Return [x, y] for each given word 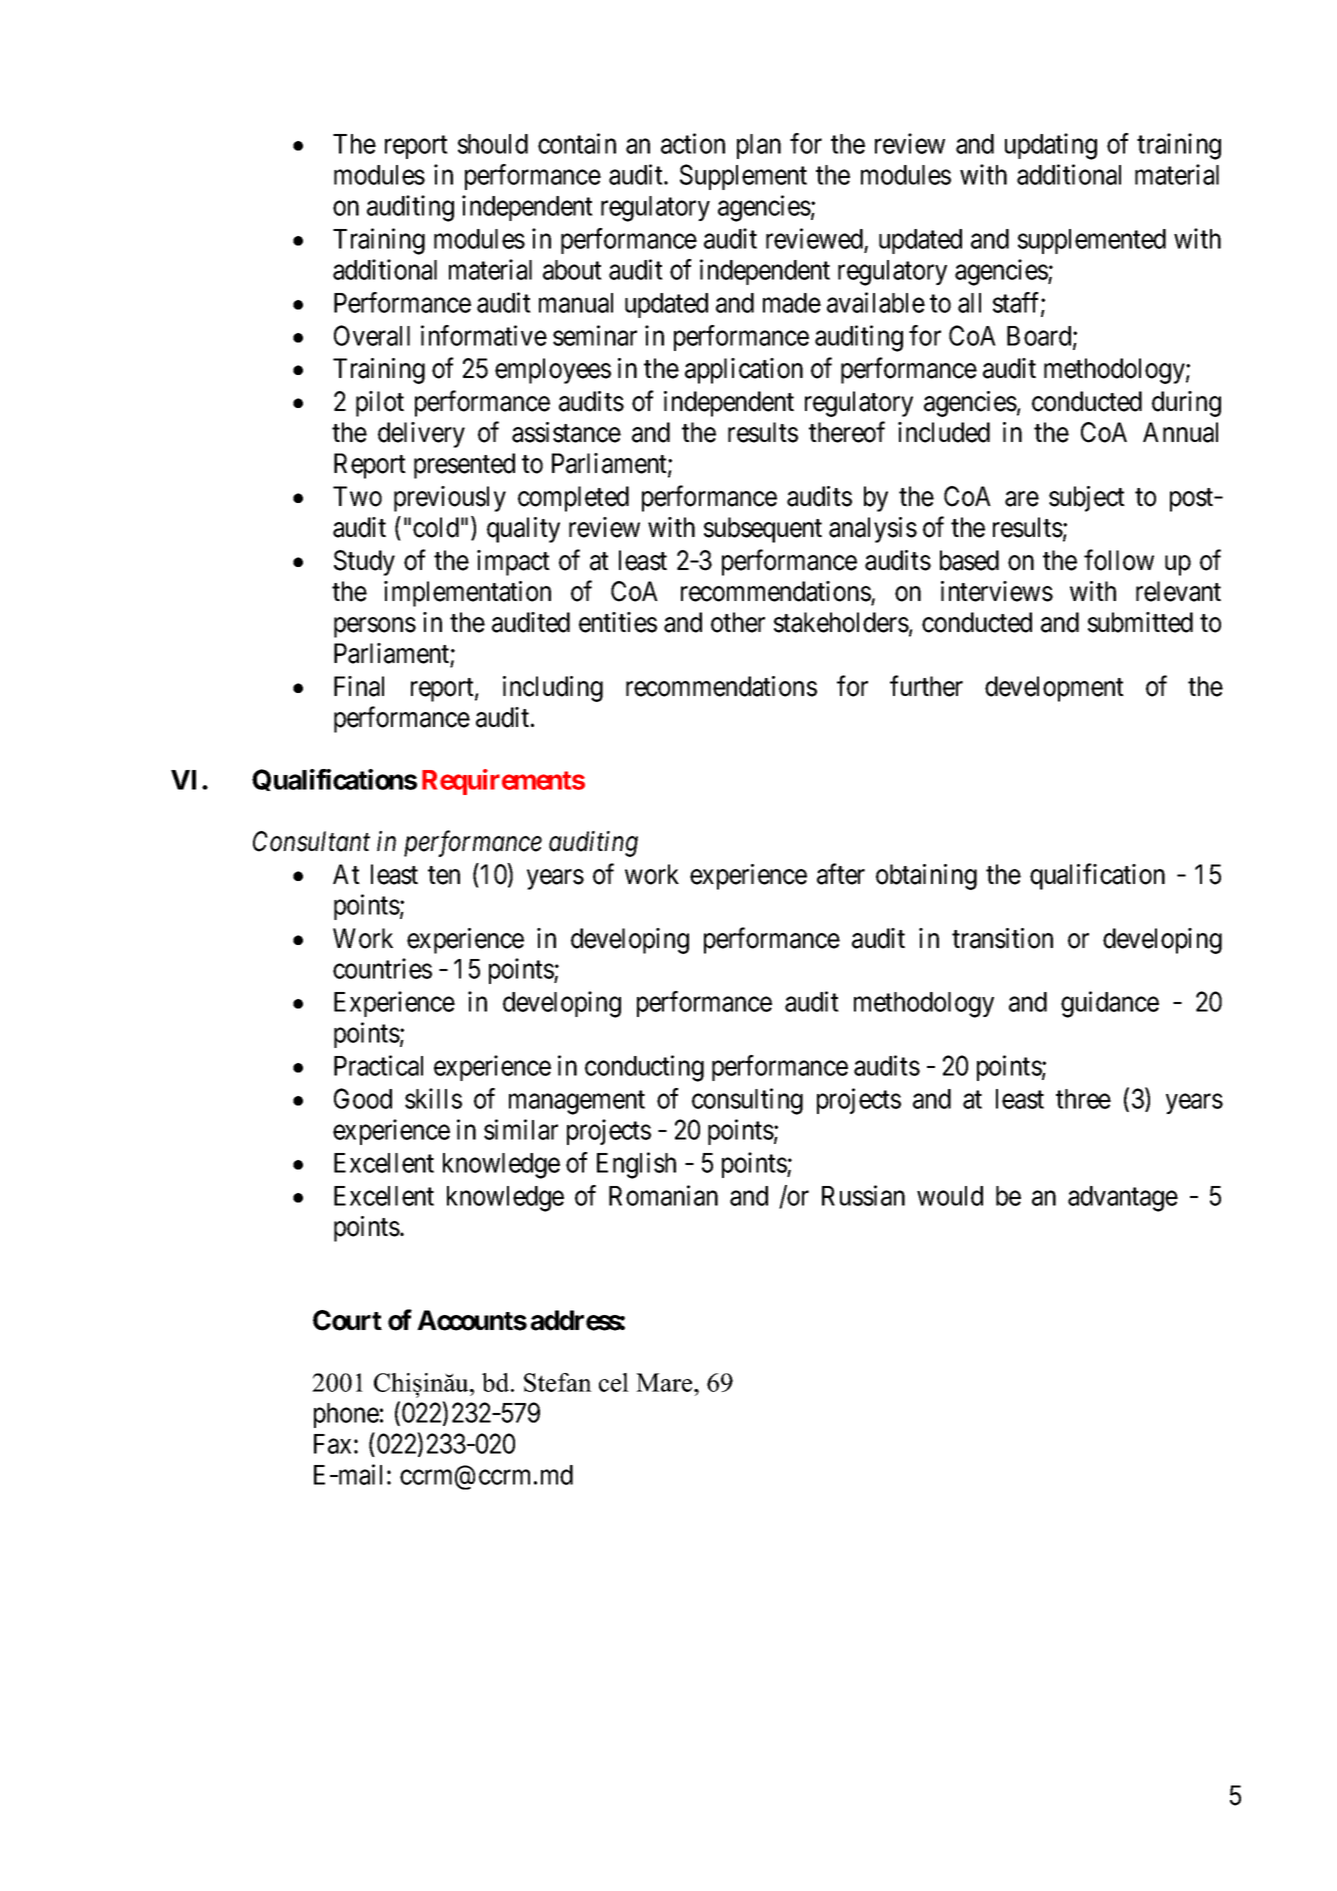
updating [1051, 146]
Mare [665, 1382]
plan [759, 146]
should [493, 144]
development [1054, 689]
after [841, 874]
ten [444, 875]
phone [346, 1415]
